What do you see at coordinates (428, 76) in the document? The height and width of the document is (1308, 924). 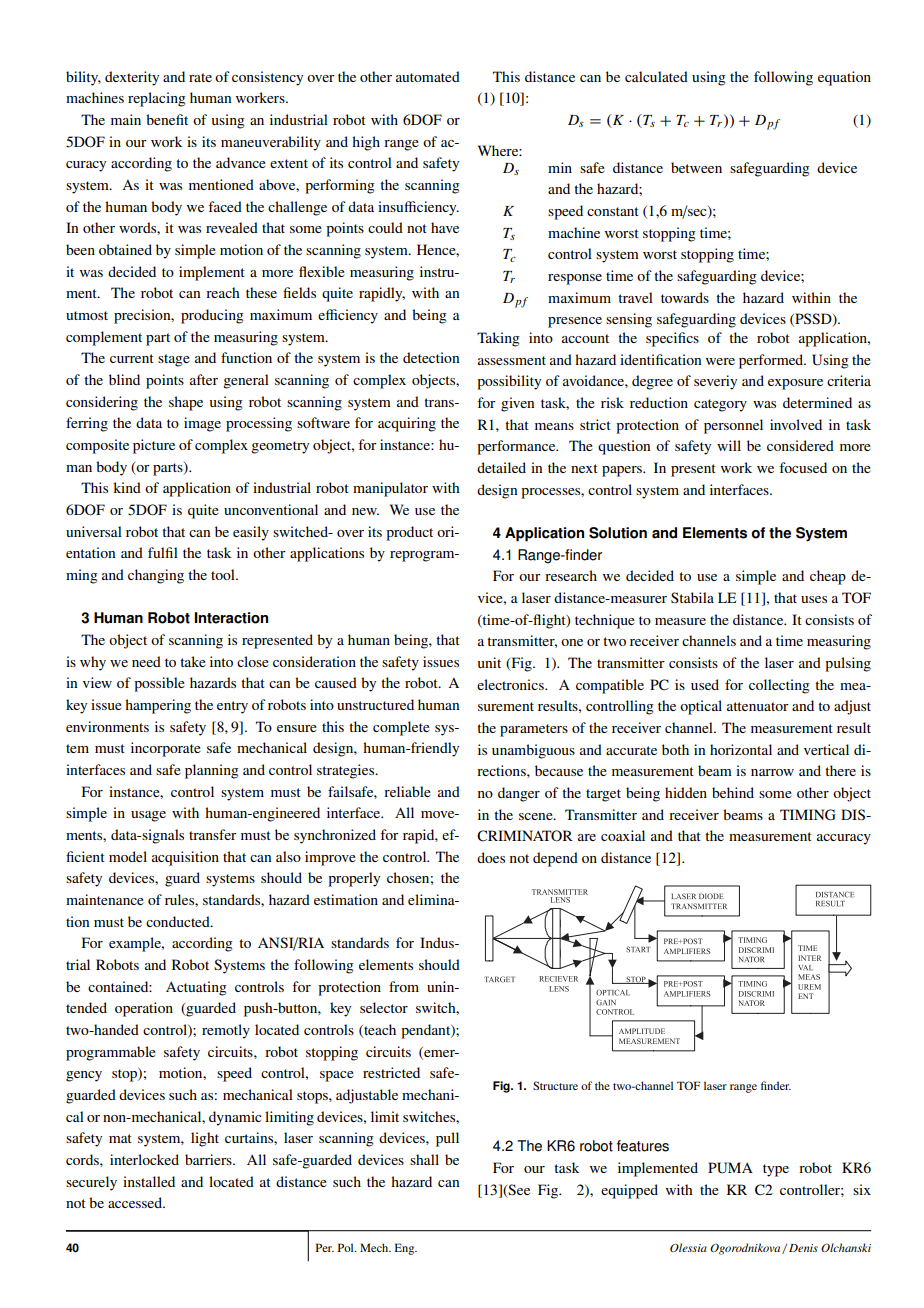 I see `automated` at bounding box center [428, 76].
